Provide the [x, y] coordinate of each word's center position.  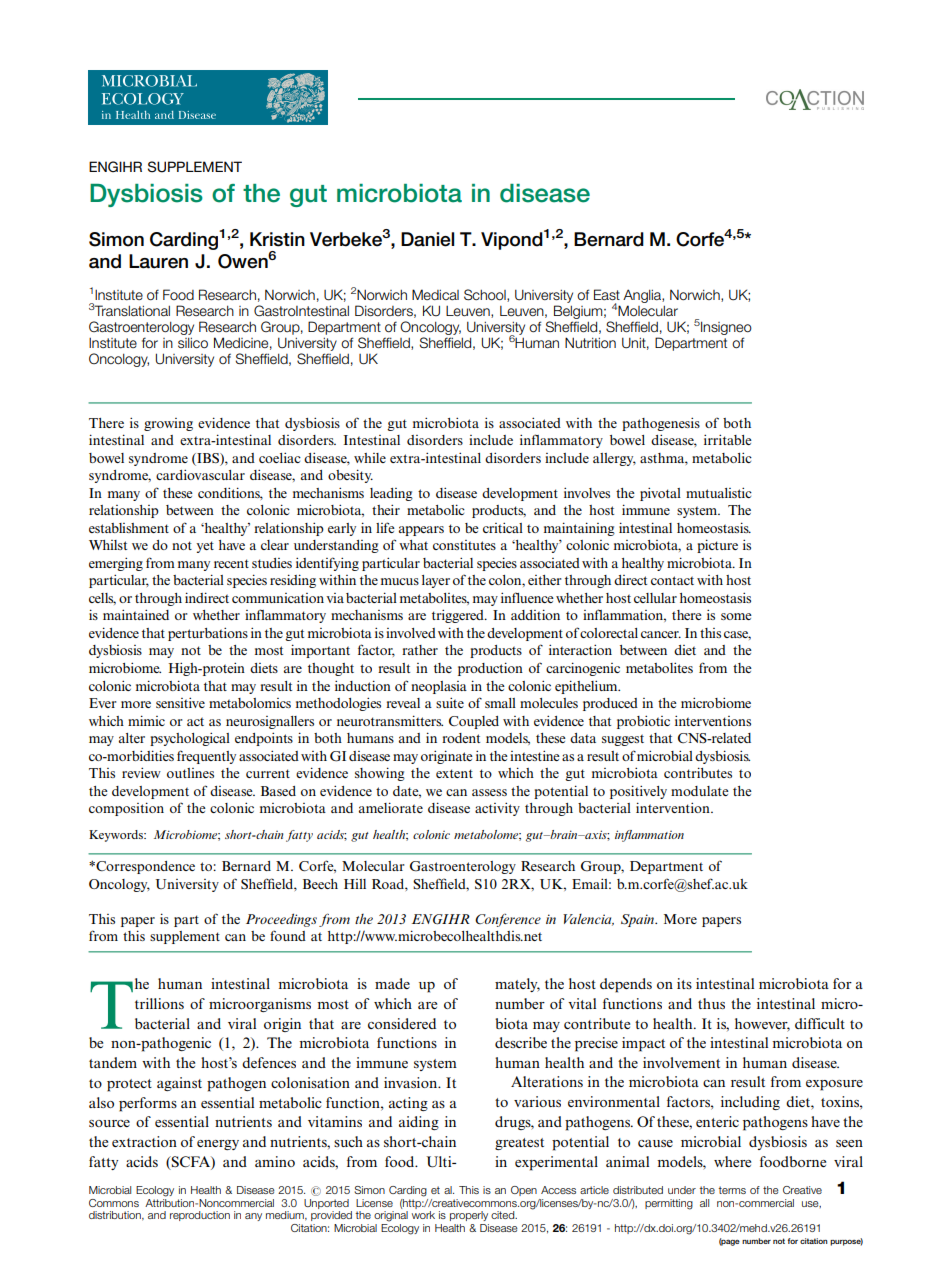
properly [469, 1216]
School [486, 295]
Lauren [158, 261]
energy [218, 1145]
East [607, 294]
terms [732, 1190]
